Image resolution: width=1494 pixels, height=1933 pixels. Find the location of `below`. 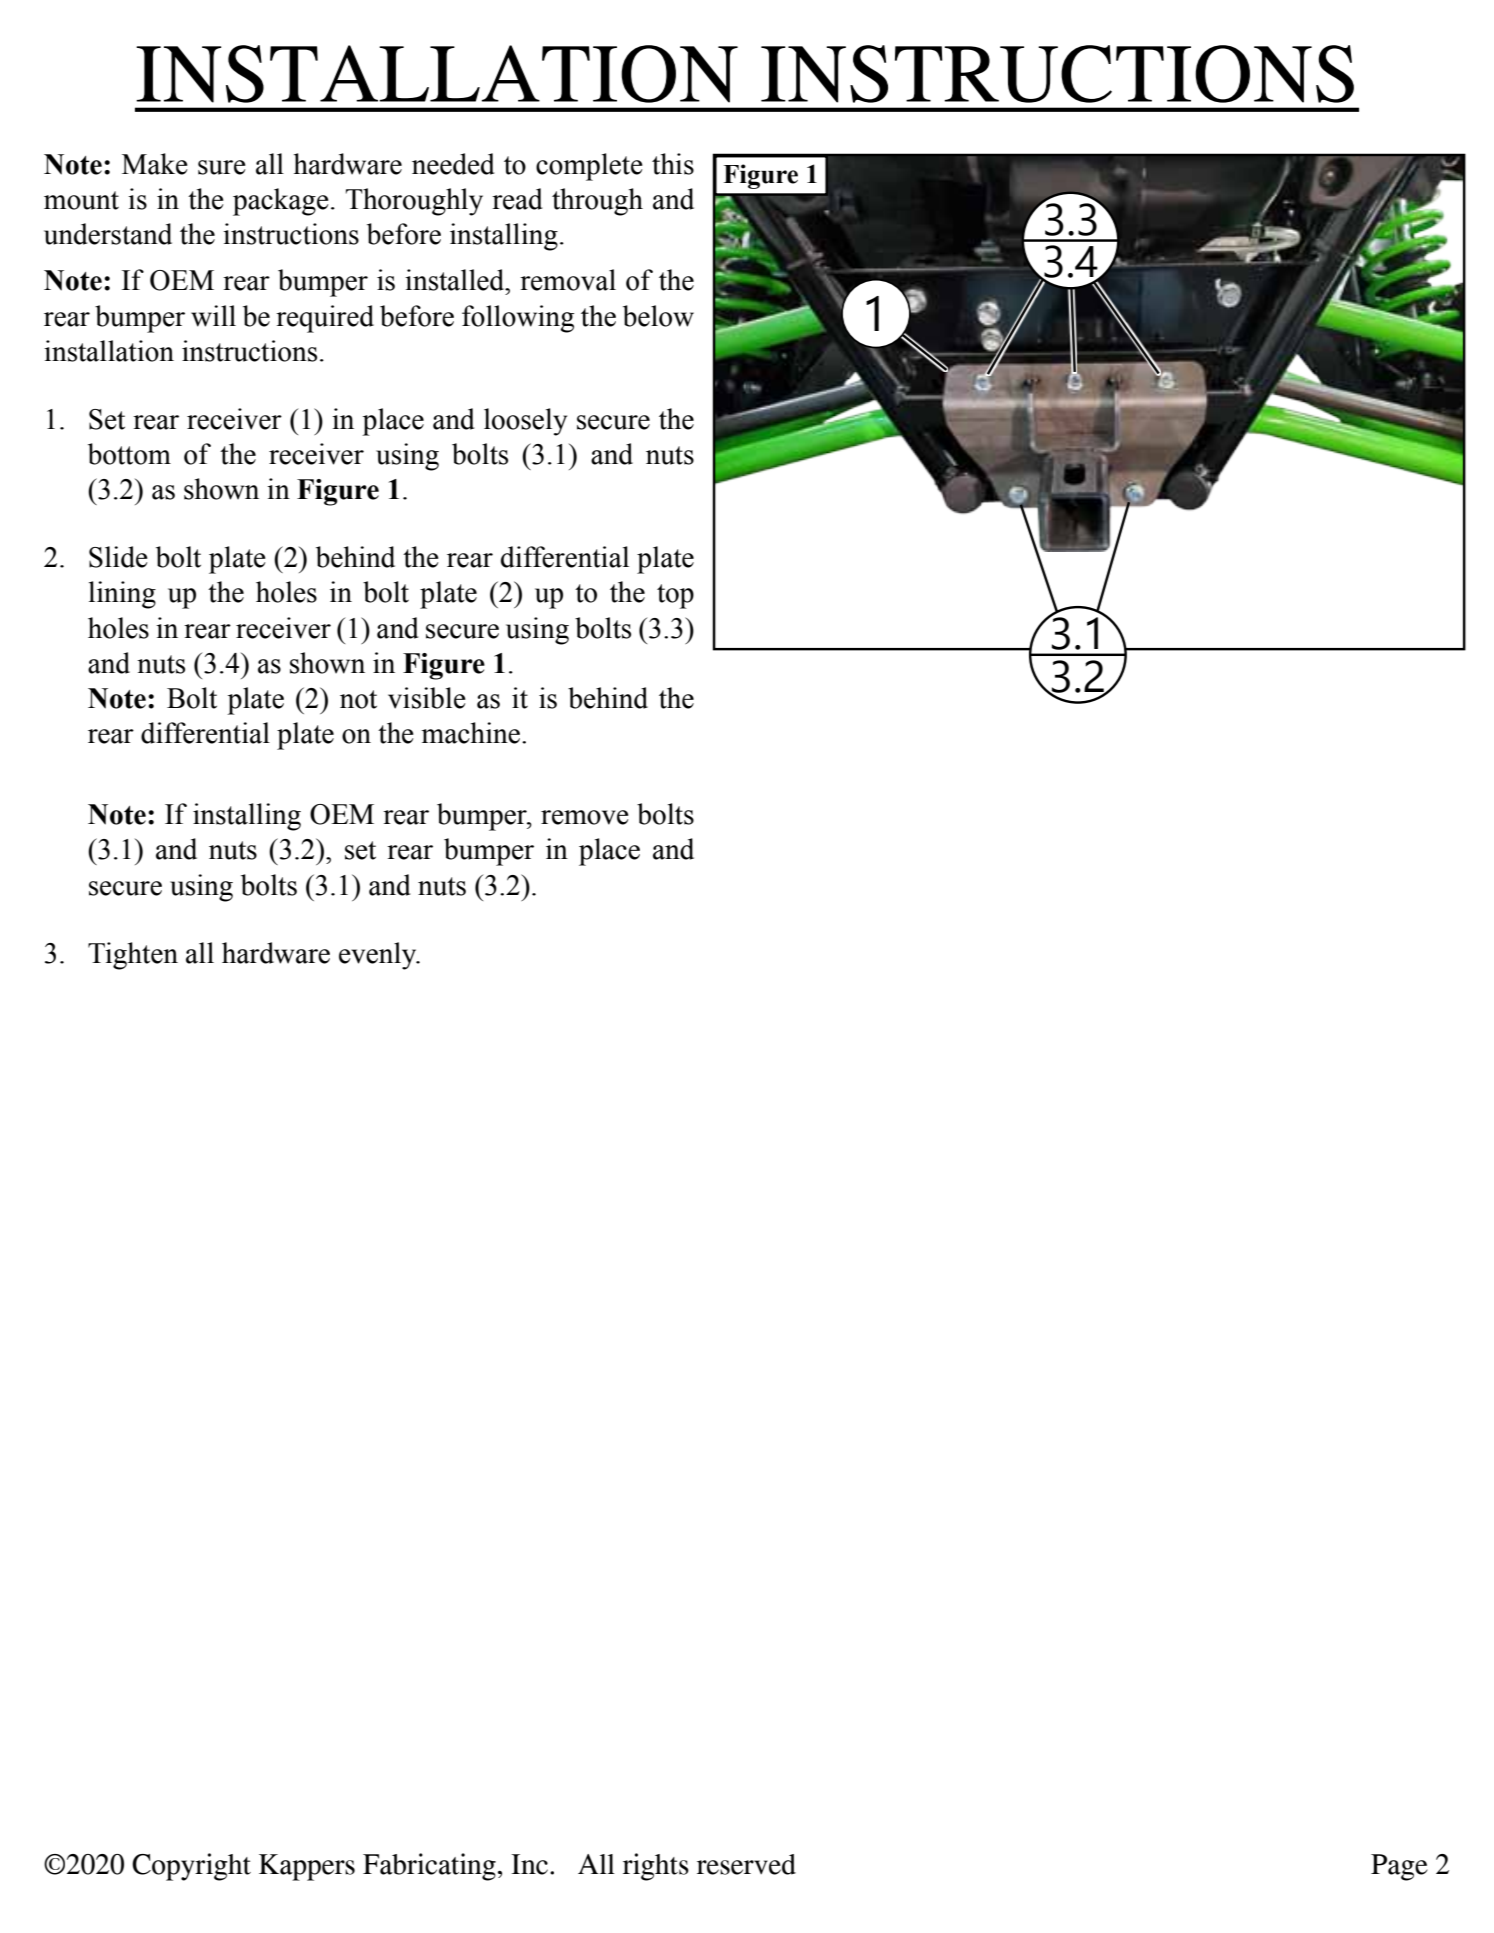

below is located at coordinates (658, 316).
